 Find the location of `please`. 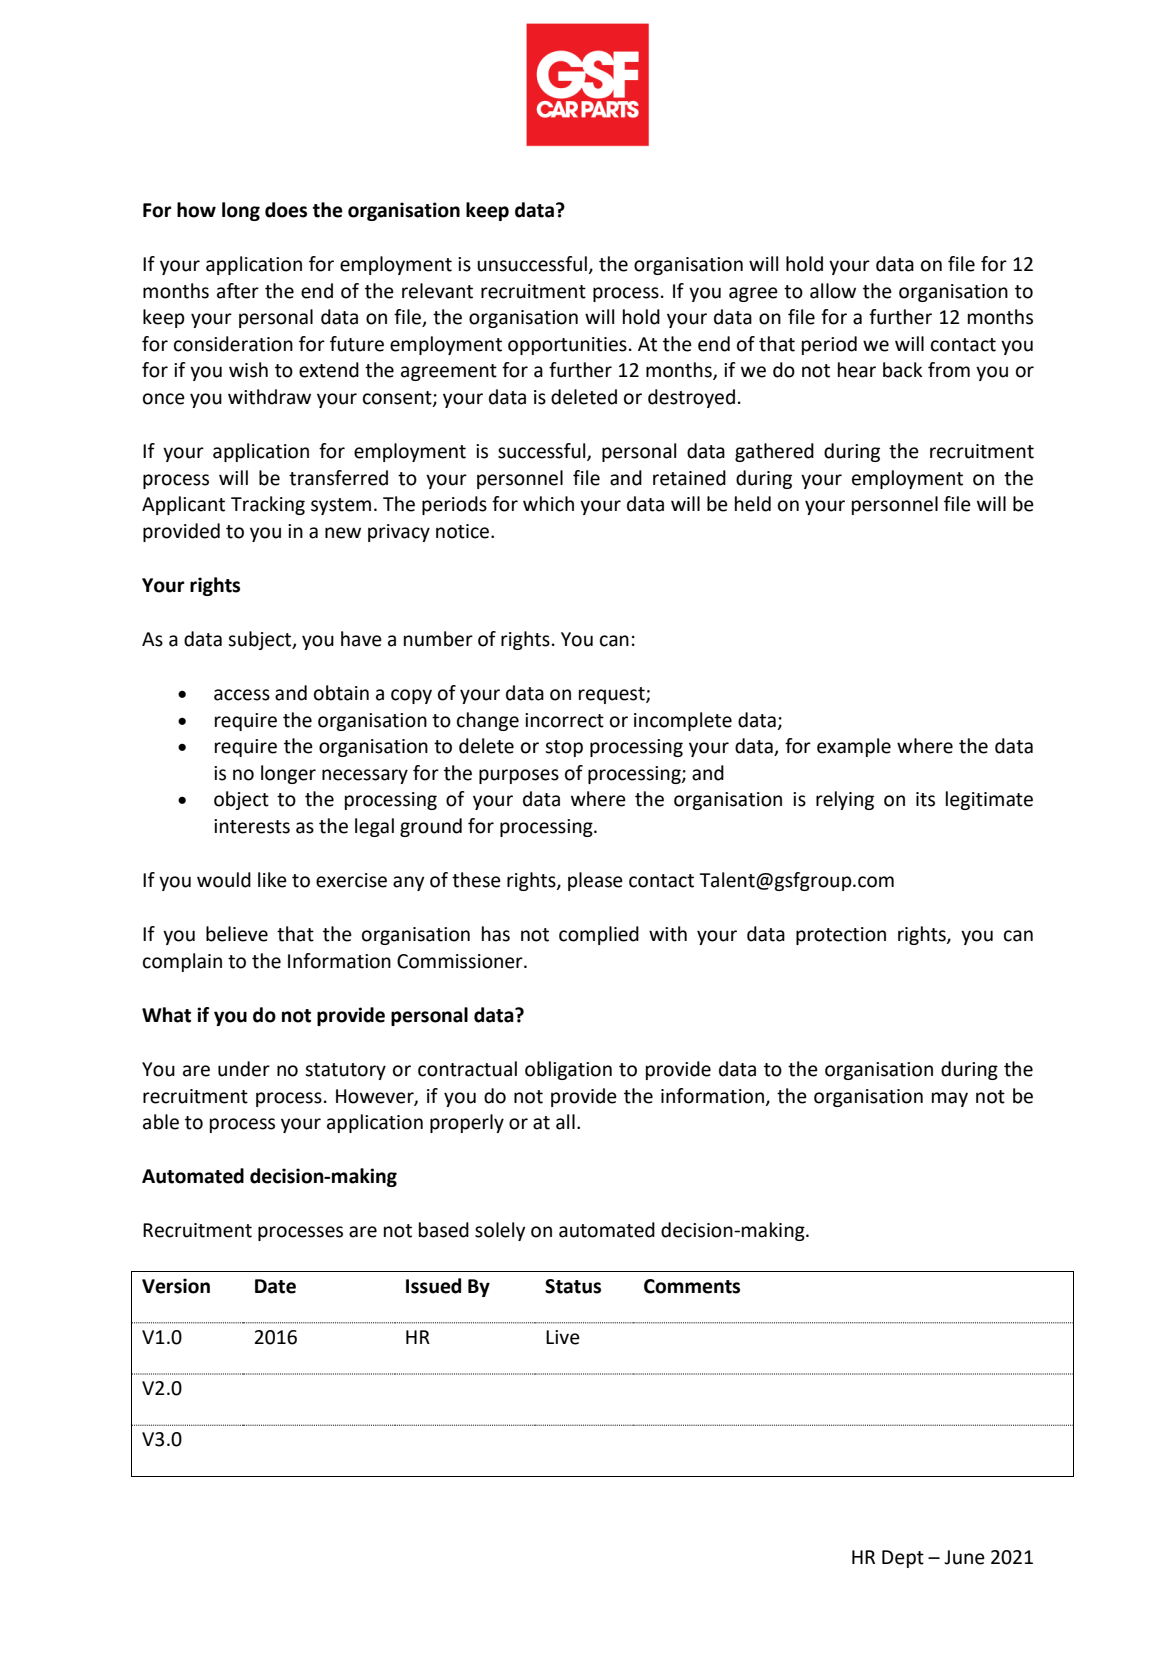

please is located at coordinates (595, 881).
